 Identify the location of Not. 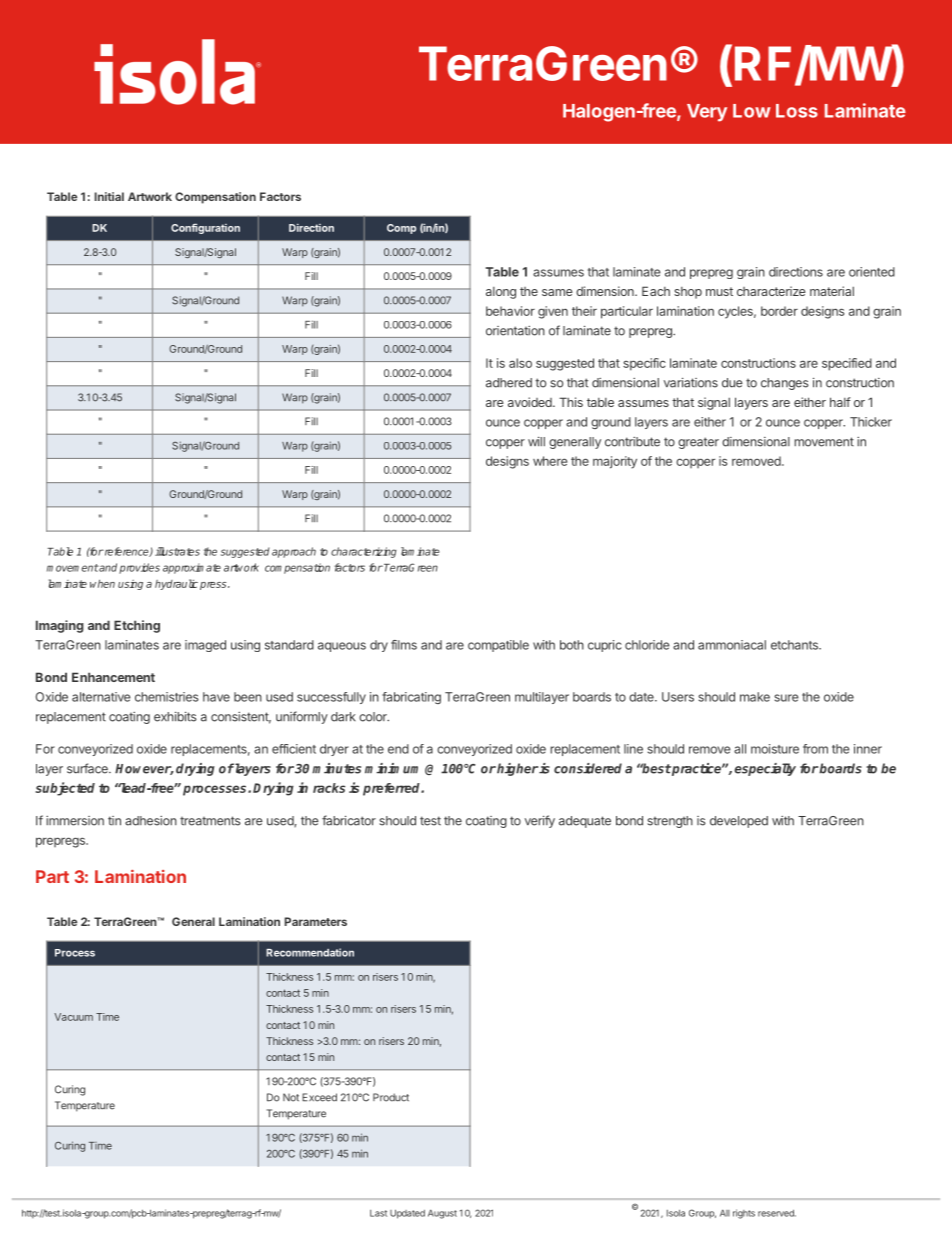
(291, 1097).
